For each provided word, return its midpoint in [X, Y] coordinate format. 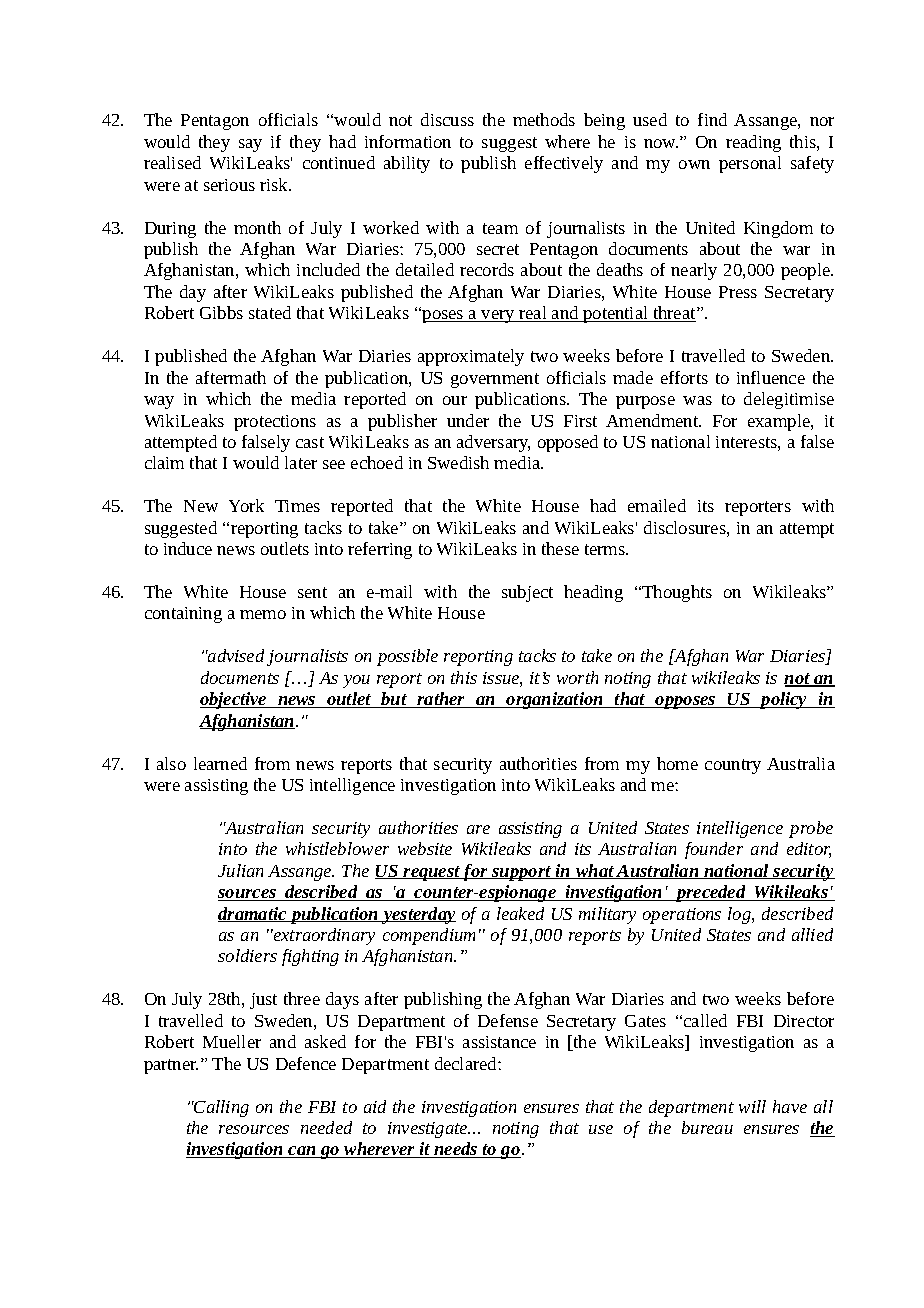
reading [753, 143]
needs [456, 1150]
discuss [447, 119]
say [250, 145]
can [302, 1152]
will [752, 1106]
